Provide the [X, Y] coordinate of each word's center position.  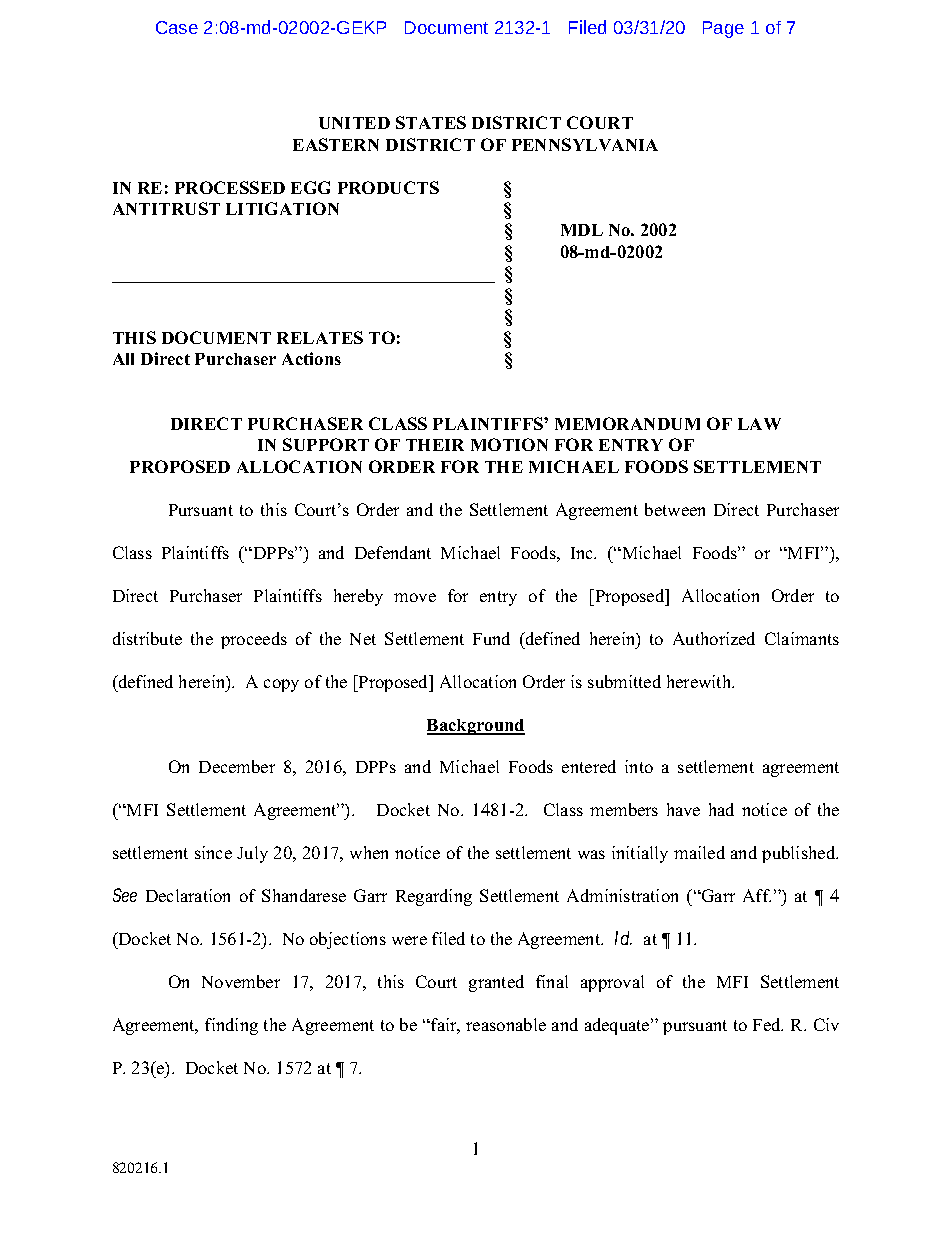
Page [723, 29]
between [675, 509]
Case [177, 27]
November [241, 981]
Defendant [393, 552]
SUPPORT [326, 444]
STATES [431, 122]
